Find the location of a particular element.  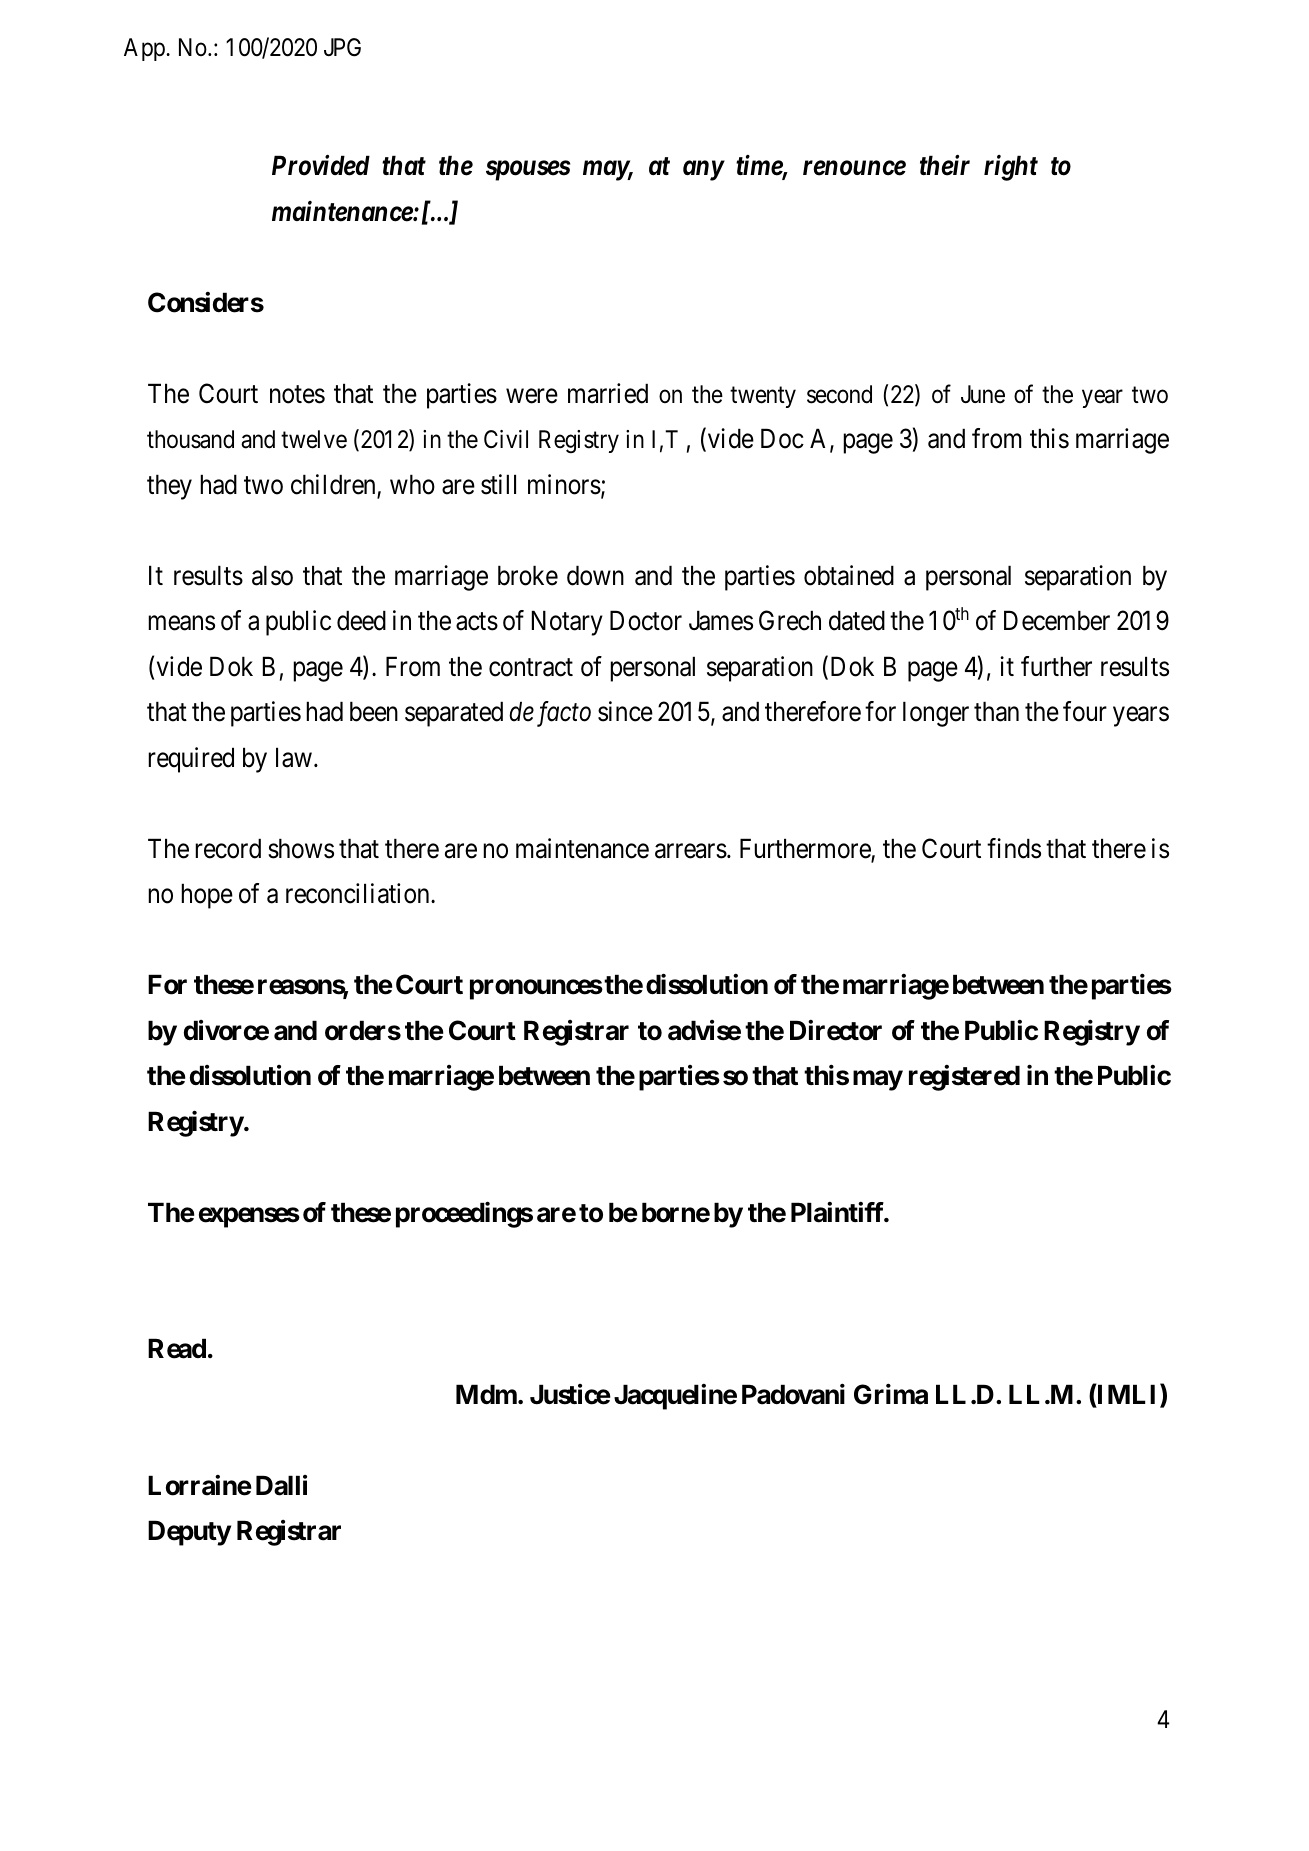

renounce is located at coordinates (854, 168).
